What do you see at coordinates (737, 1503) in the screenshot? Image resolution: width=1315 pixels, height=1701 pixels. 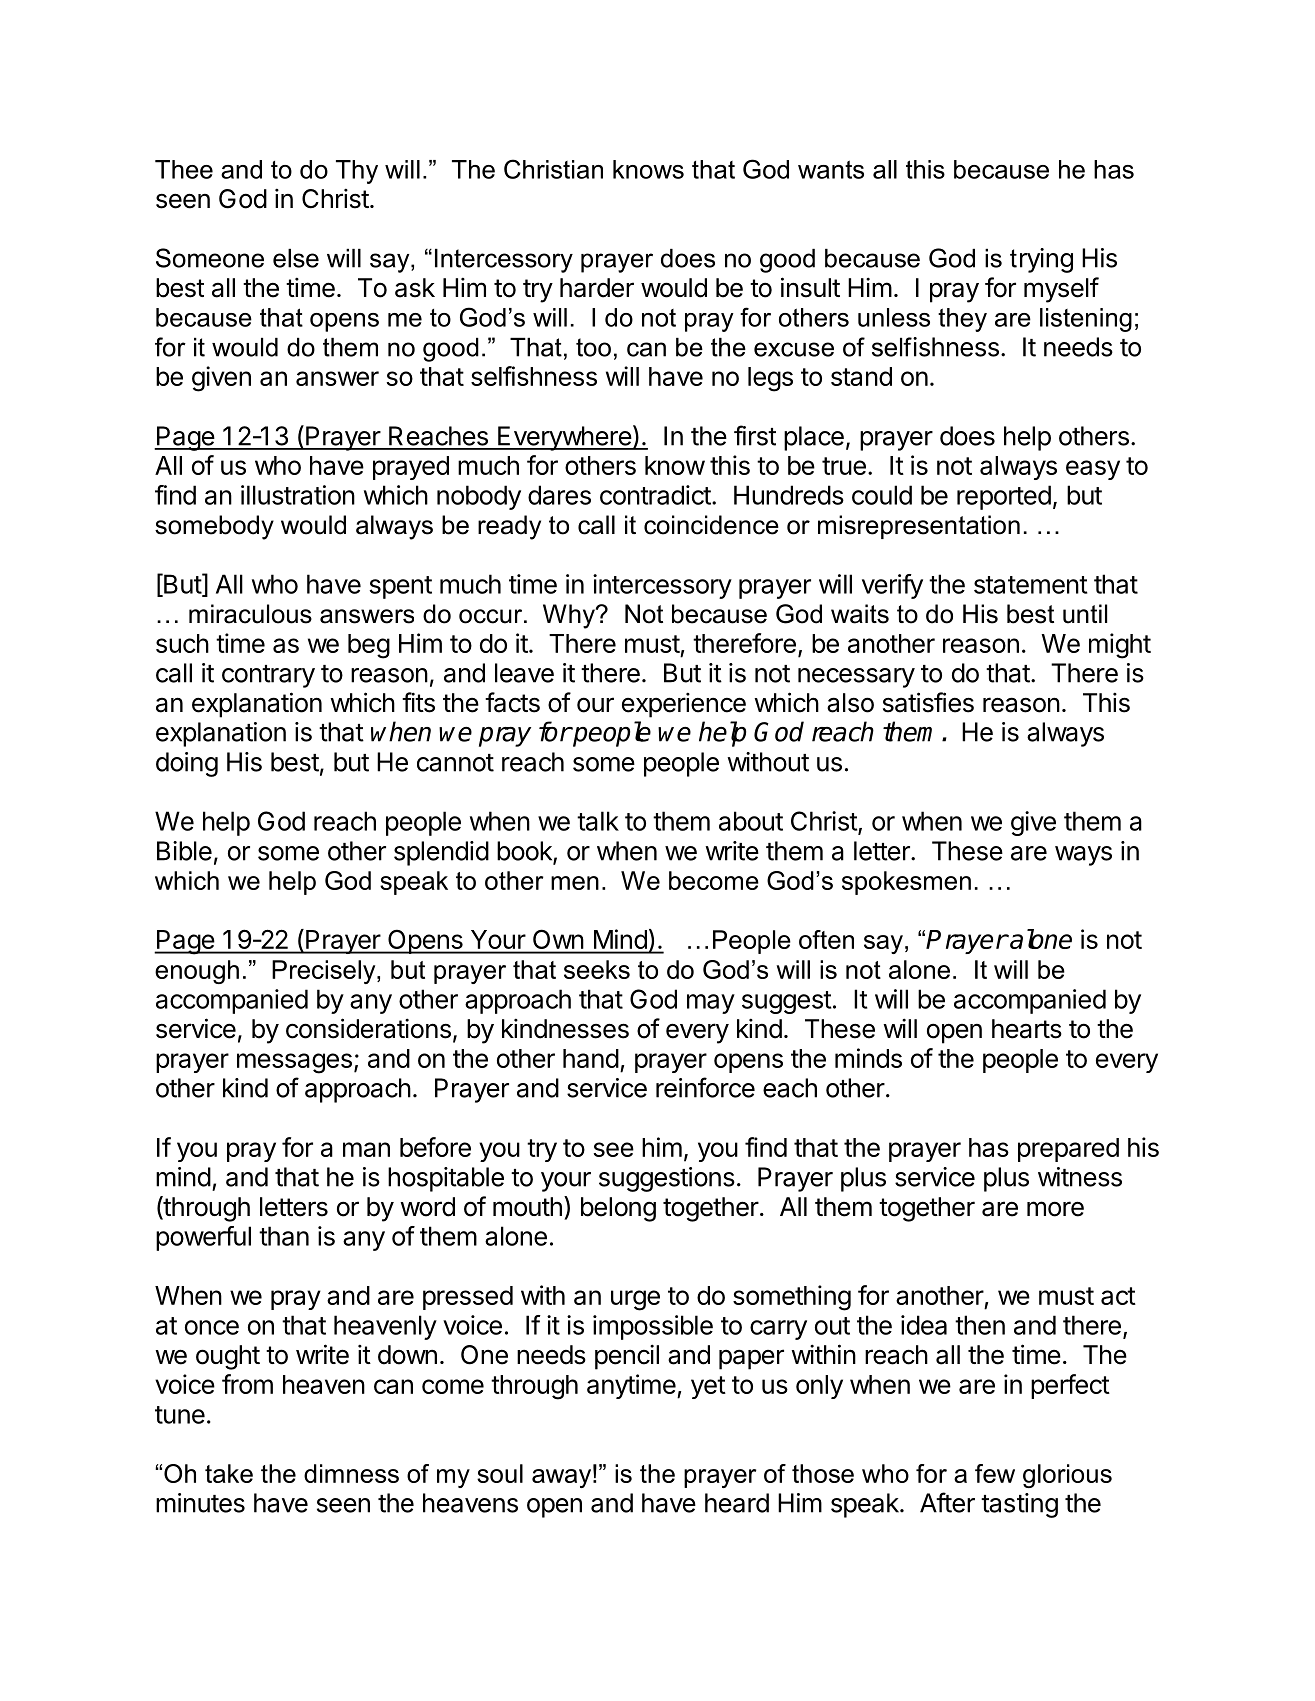 I see `heard` at bounding box center [737, 1503].
